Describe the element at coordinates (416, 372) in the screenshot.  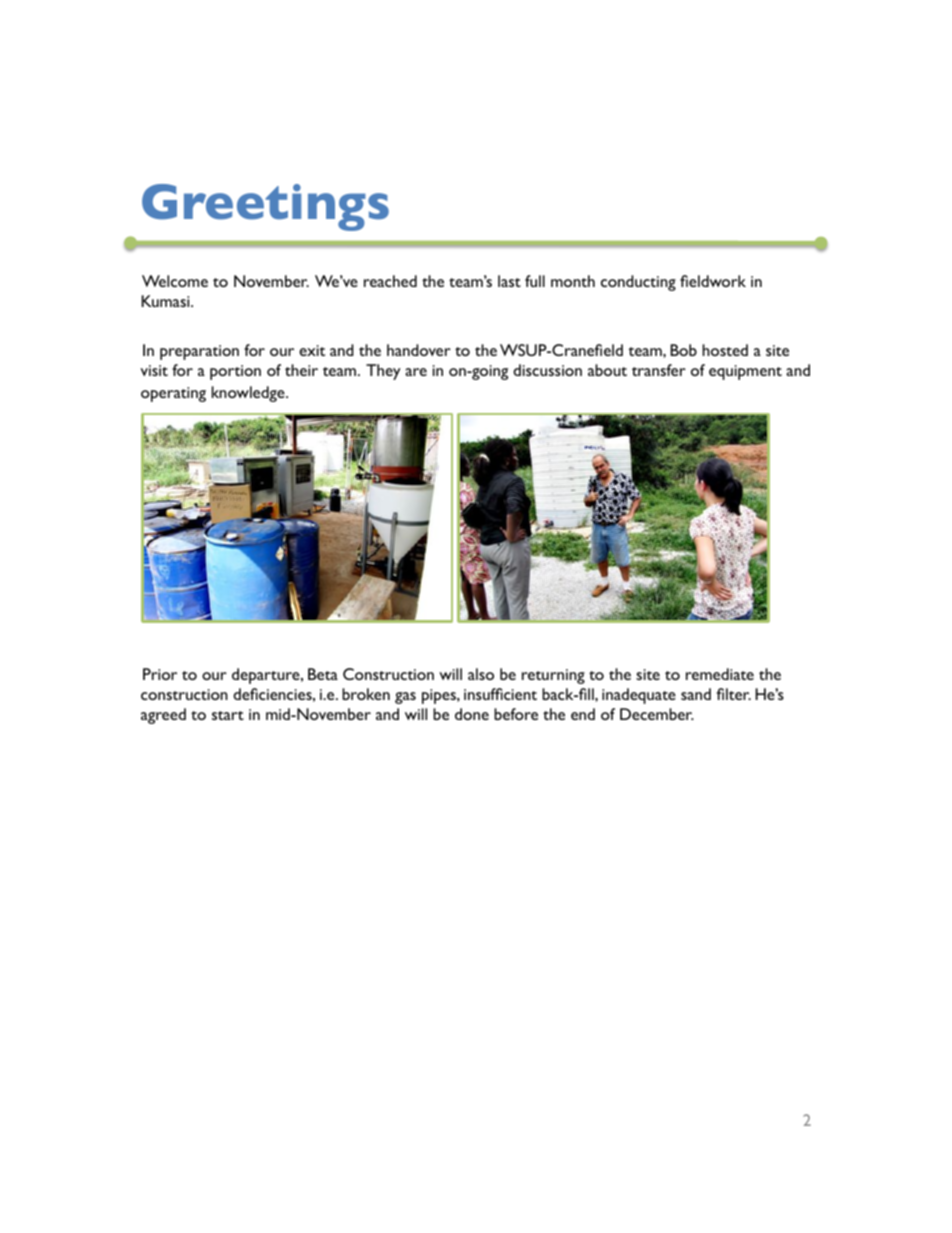
I see `are` at that location.
